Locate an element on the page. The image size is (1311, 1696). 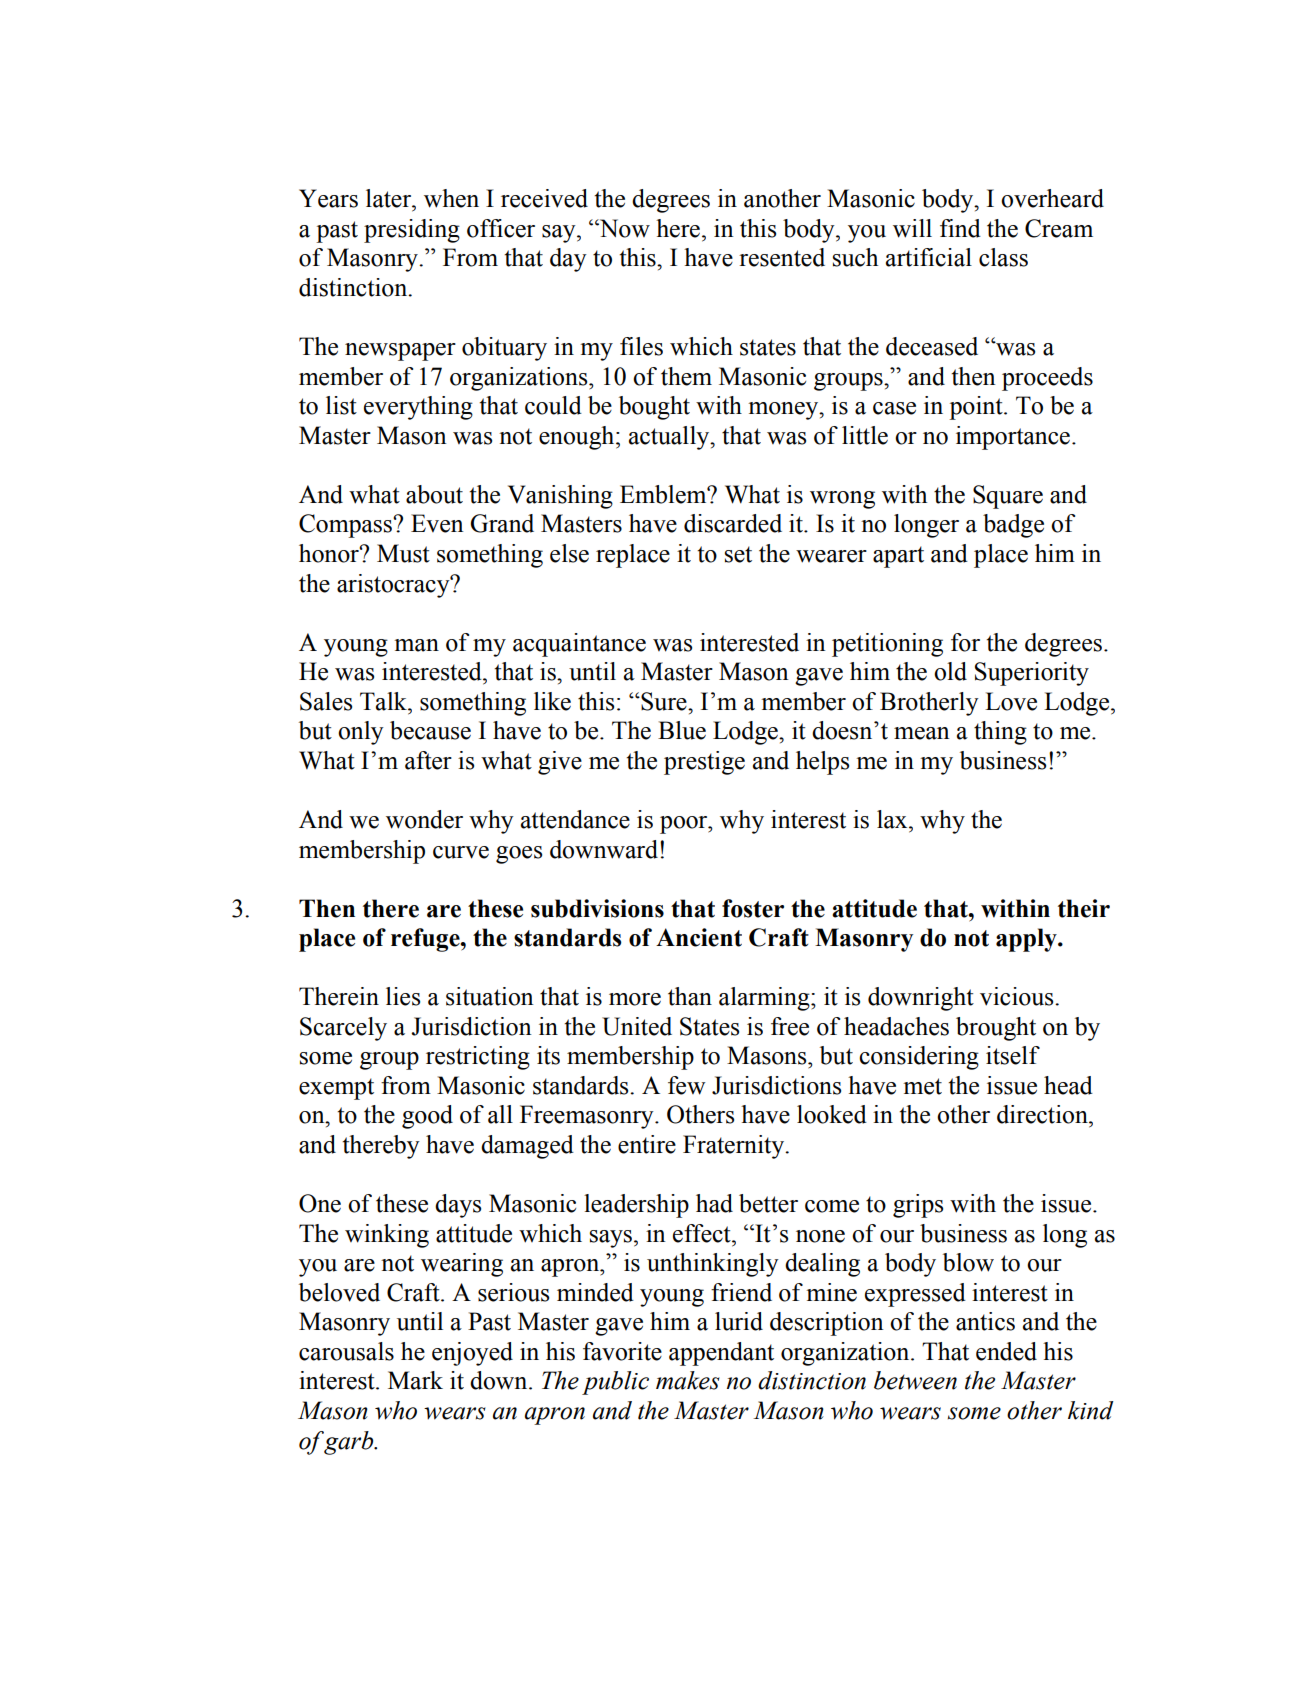
presiding is located at coordinates (412, 231).
